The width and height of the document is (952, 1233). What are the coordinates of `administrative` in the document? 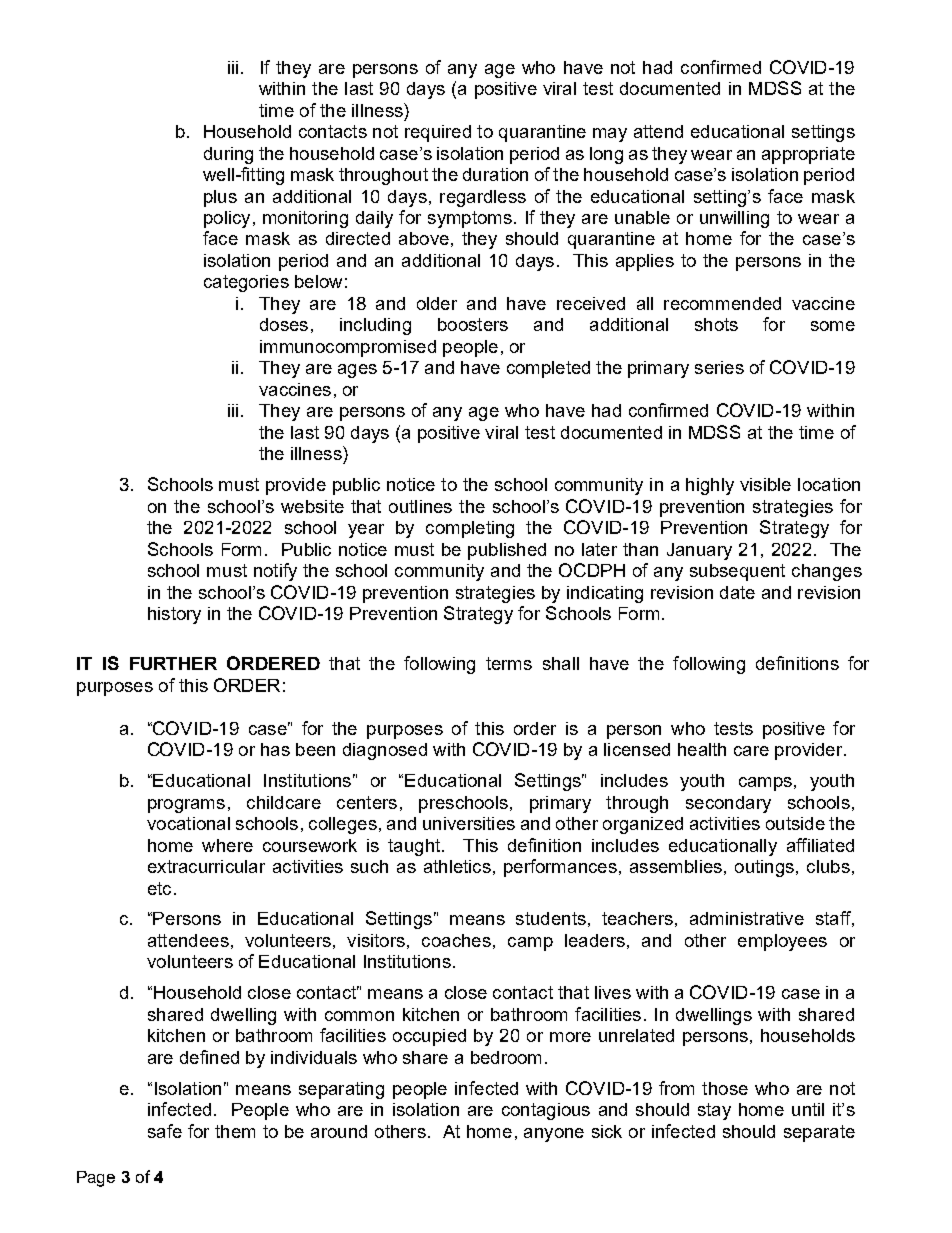 It's located at (747, 918).
